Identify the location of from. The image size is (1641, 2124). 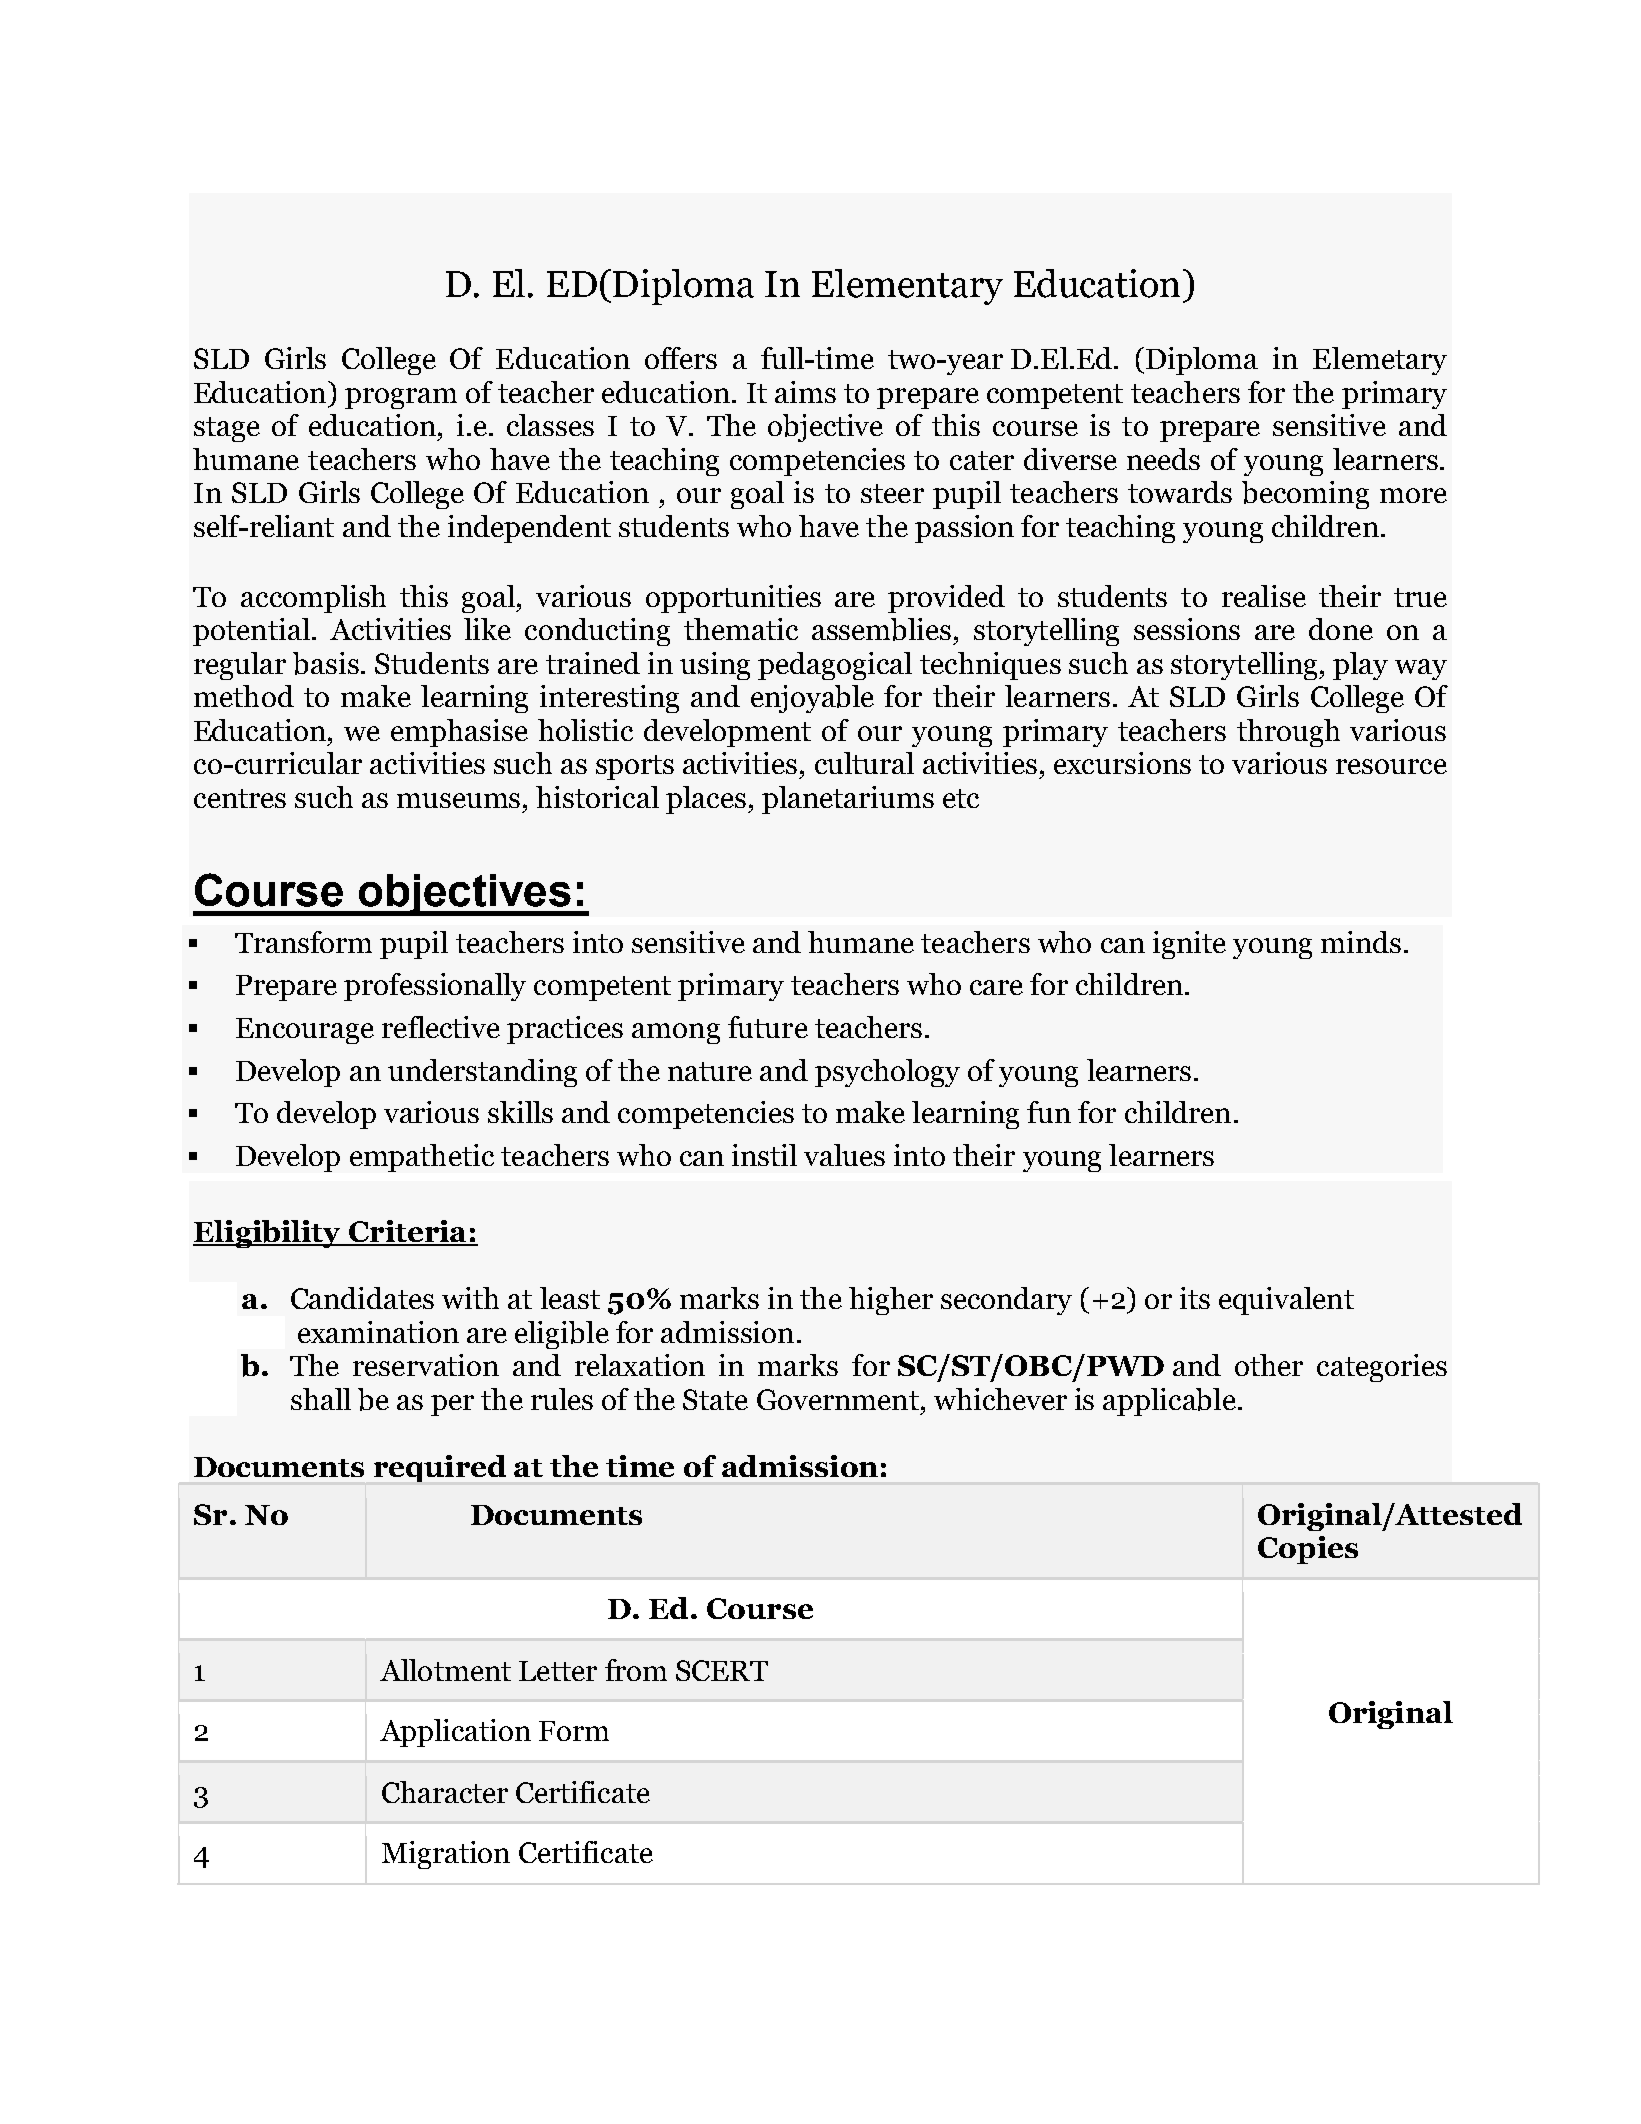
(636, 1670).
